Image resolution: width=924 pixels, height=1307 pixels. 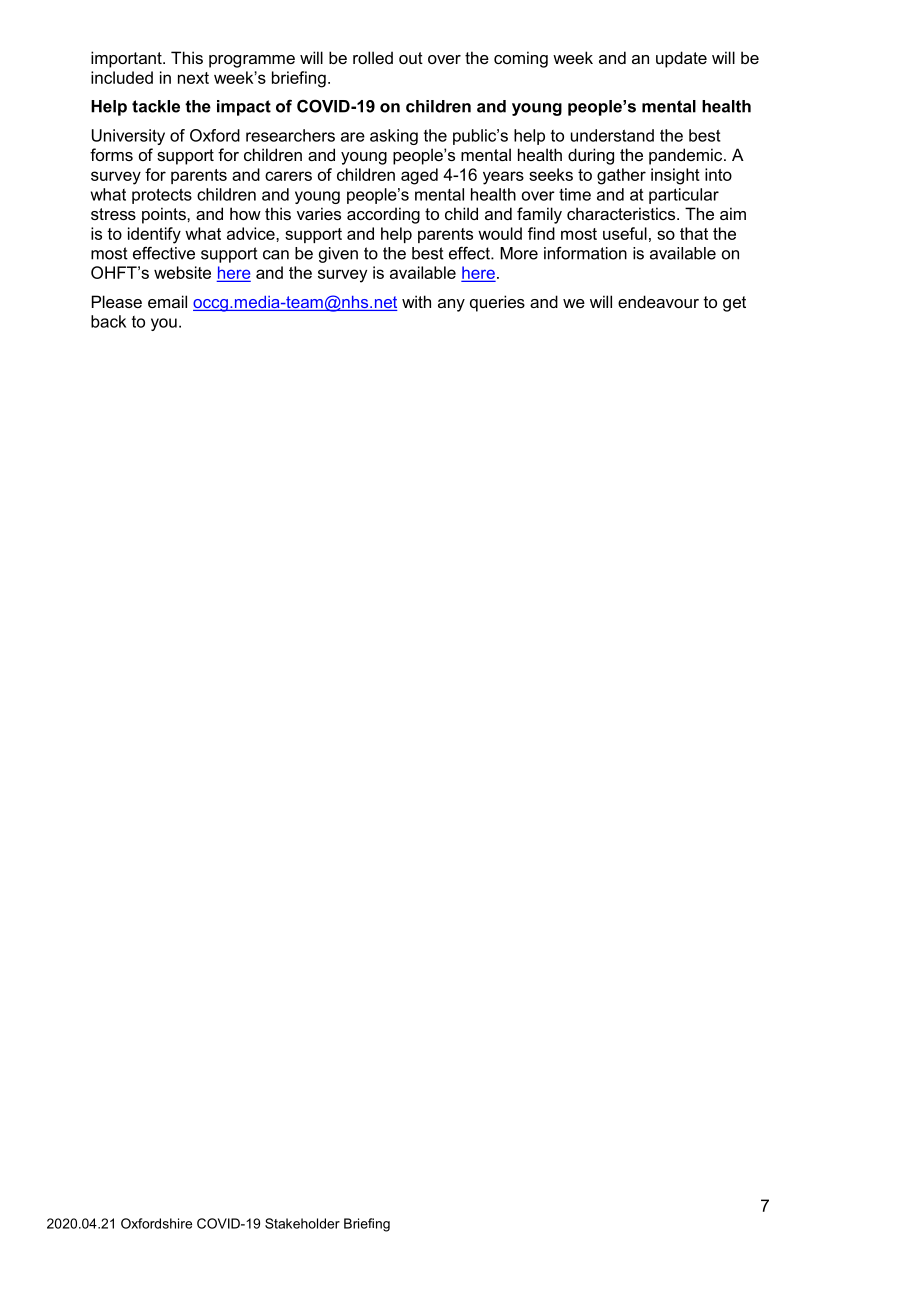 I want to click on Stakeholder, so click(x=302, y=1223).
